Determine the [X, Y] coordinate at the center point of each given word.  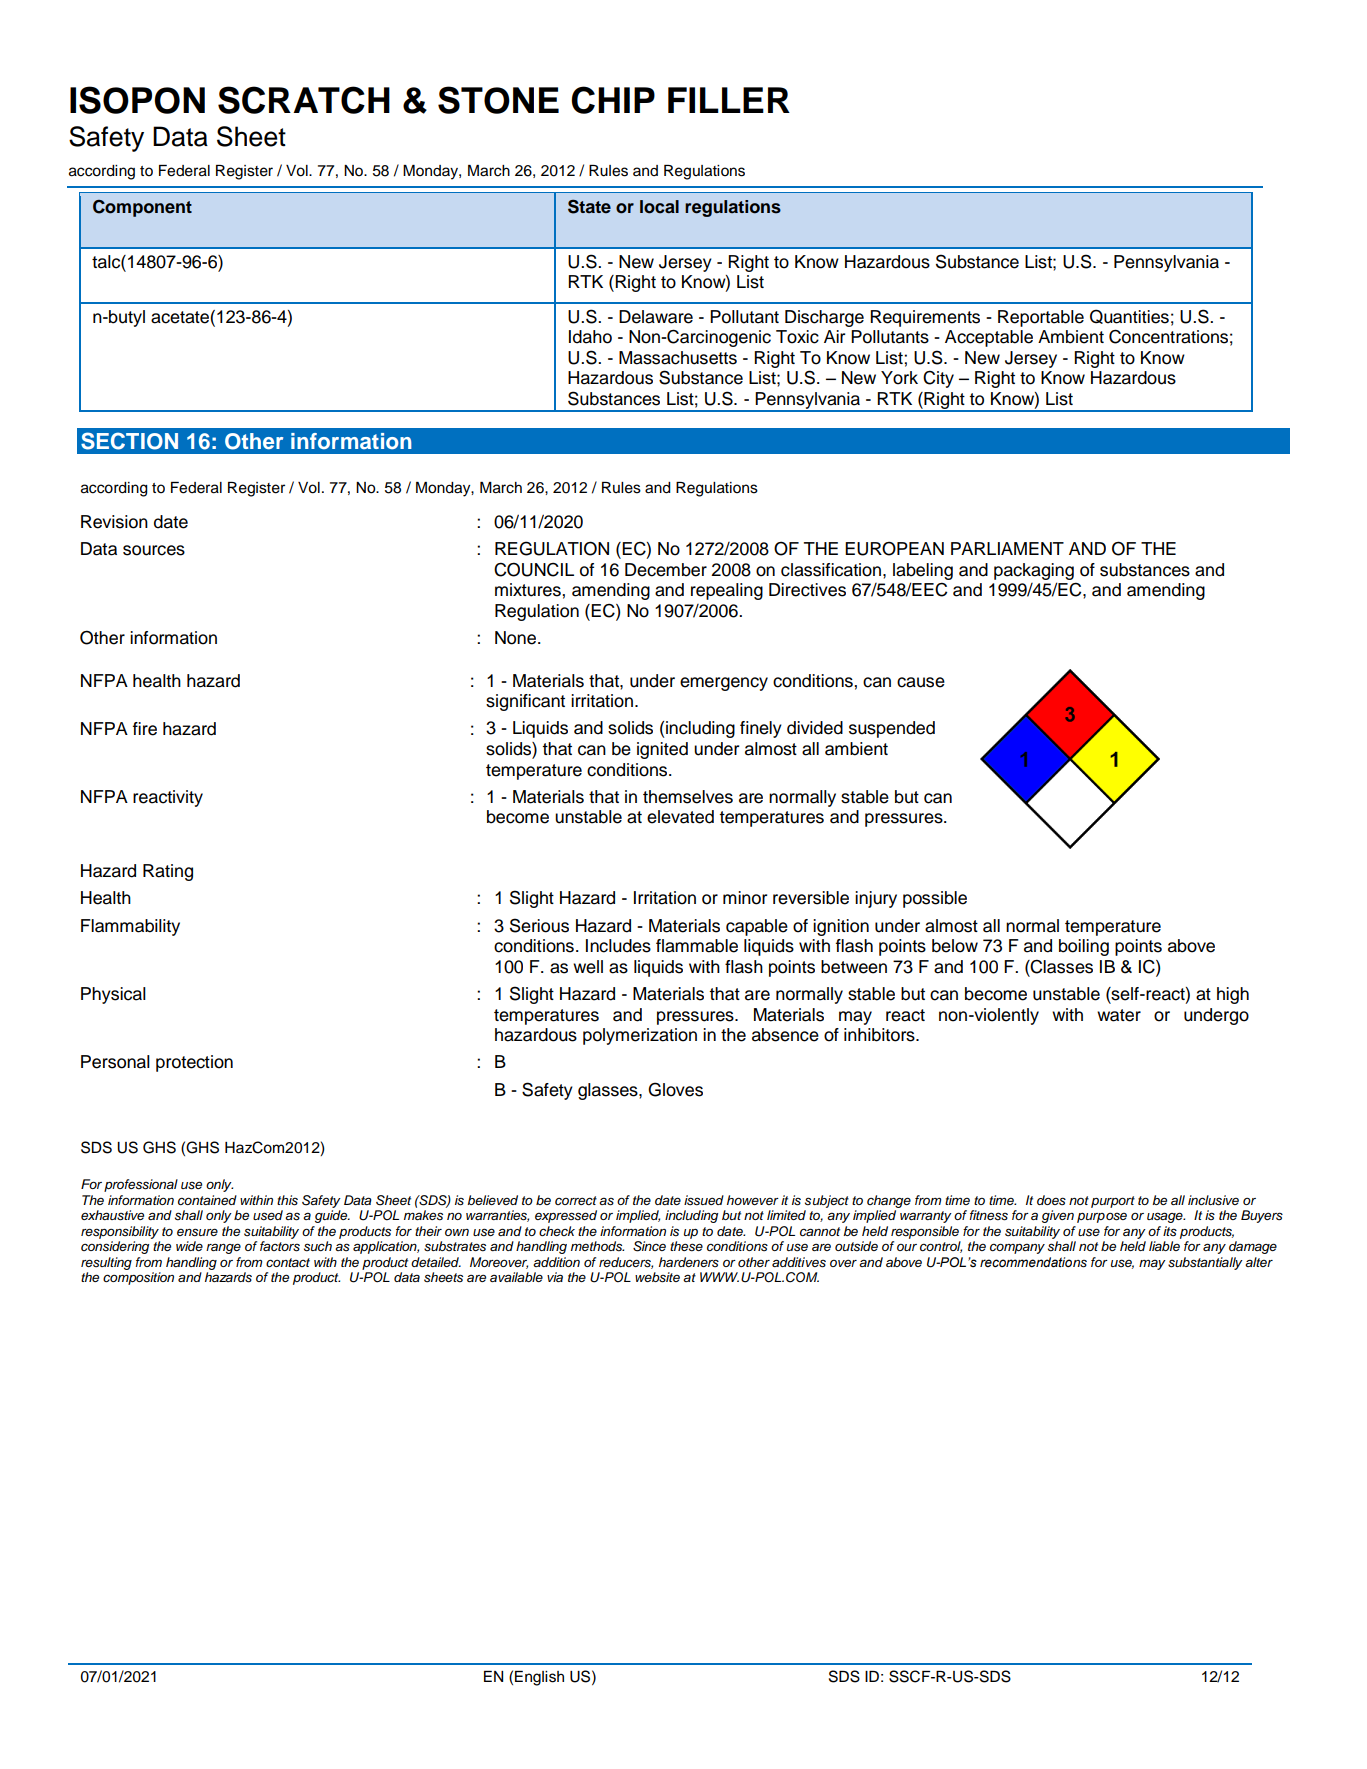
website [657, 1277]
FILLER [729, 100]
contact [288, 1262]
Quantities [1129, 316]
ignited [662, 750]
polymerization [640, 1036]
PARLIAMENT [1007, 548]
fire [145, 729]
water [1119, 1015]
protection [194, 1063]
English [539, 1678]
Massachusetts [678, 358]
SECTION [129, 441]
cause [921, 682]
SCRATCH [304, 100]
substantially [1205, 1263]
